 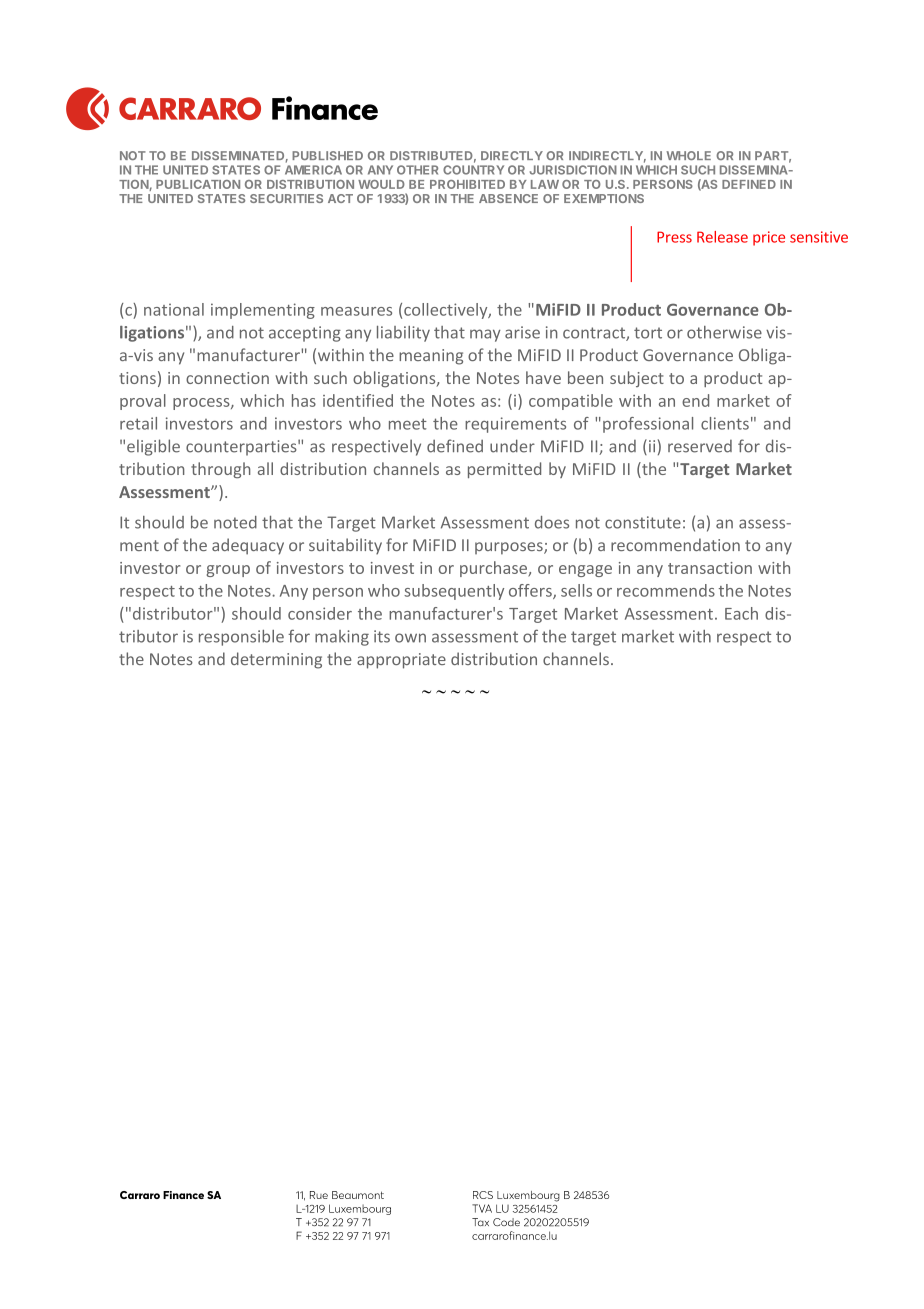 I want to click on Each, so click(x=741, y=613).
